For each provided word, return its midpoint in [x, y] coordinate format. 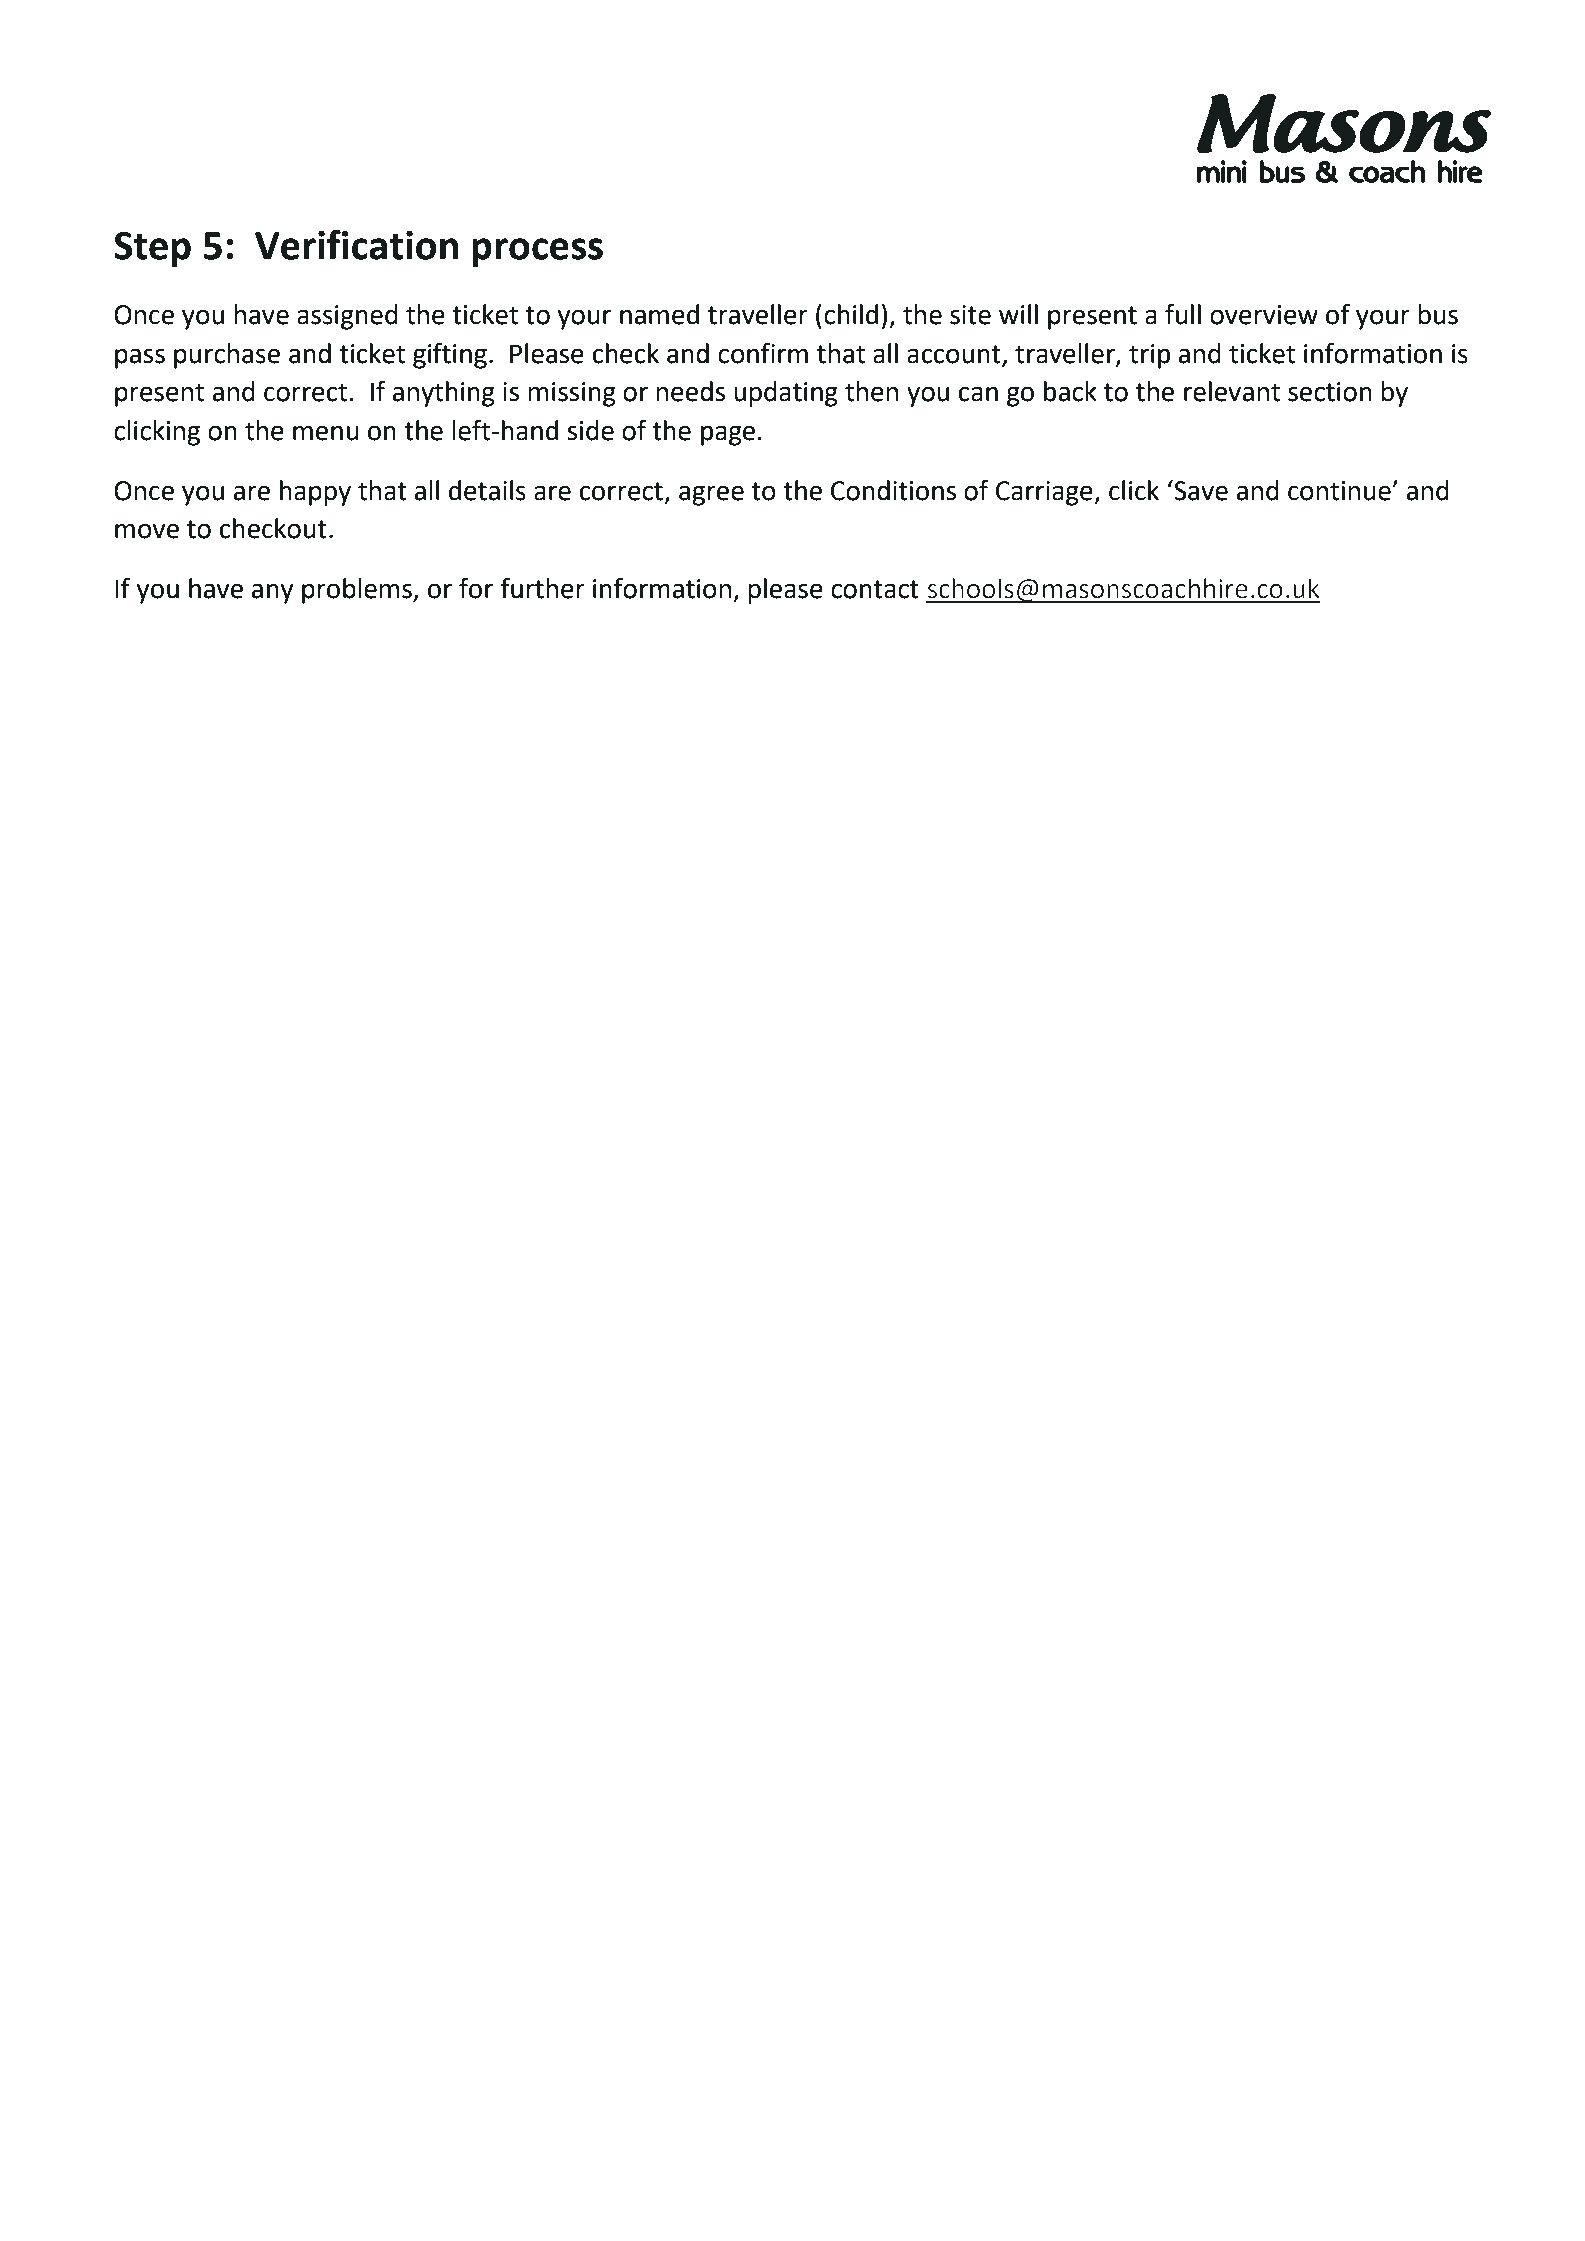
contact [875, 589]
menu [326, 433]
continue [1340, 491]
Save [1200, 490]
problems [358, 591]
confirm [763, 353]
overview [1264, 315]
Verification [356, 244]
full [1183, 314]
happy [315, 493]
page [728, 435]
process [537, 252]
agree [711, 495]
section [1330, 392]
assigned [347, 317]
